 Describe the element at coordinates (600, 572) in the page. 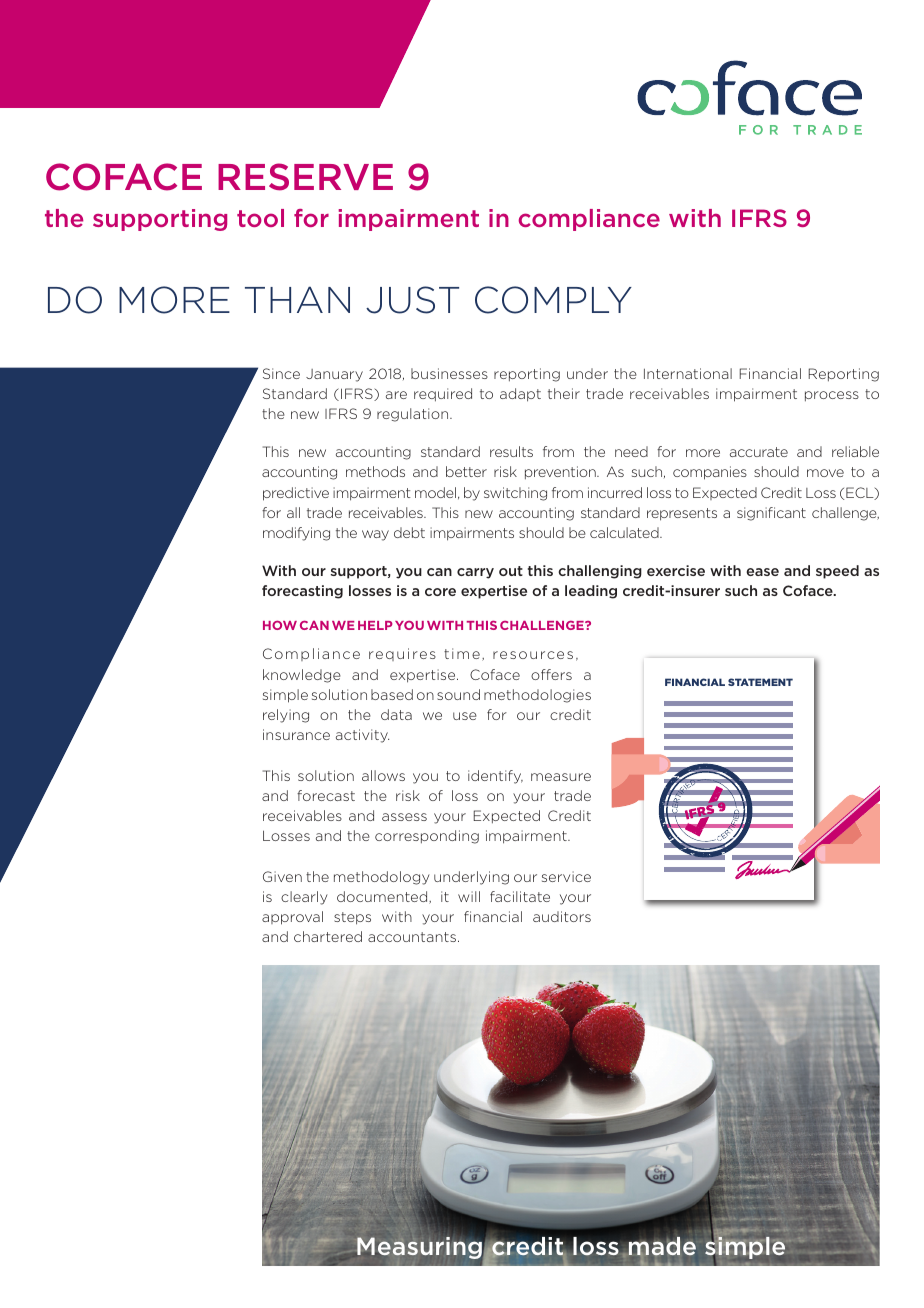

I see `challenging` at that location.
